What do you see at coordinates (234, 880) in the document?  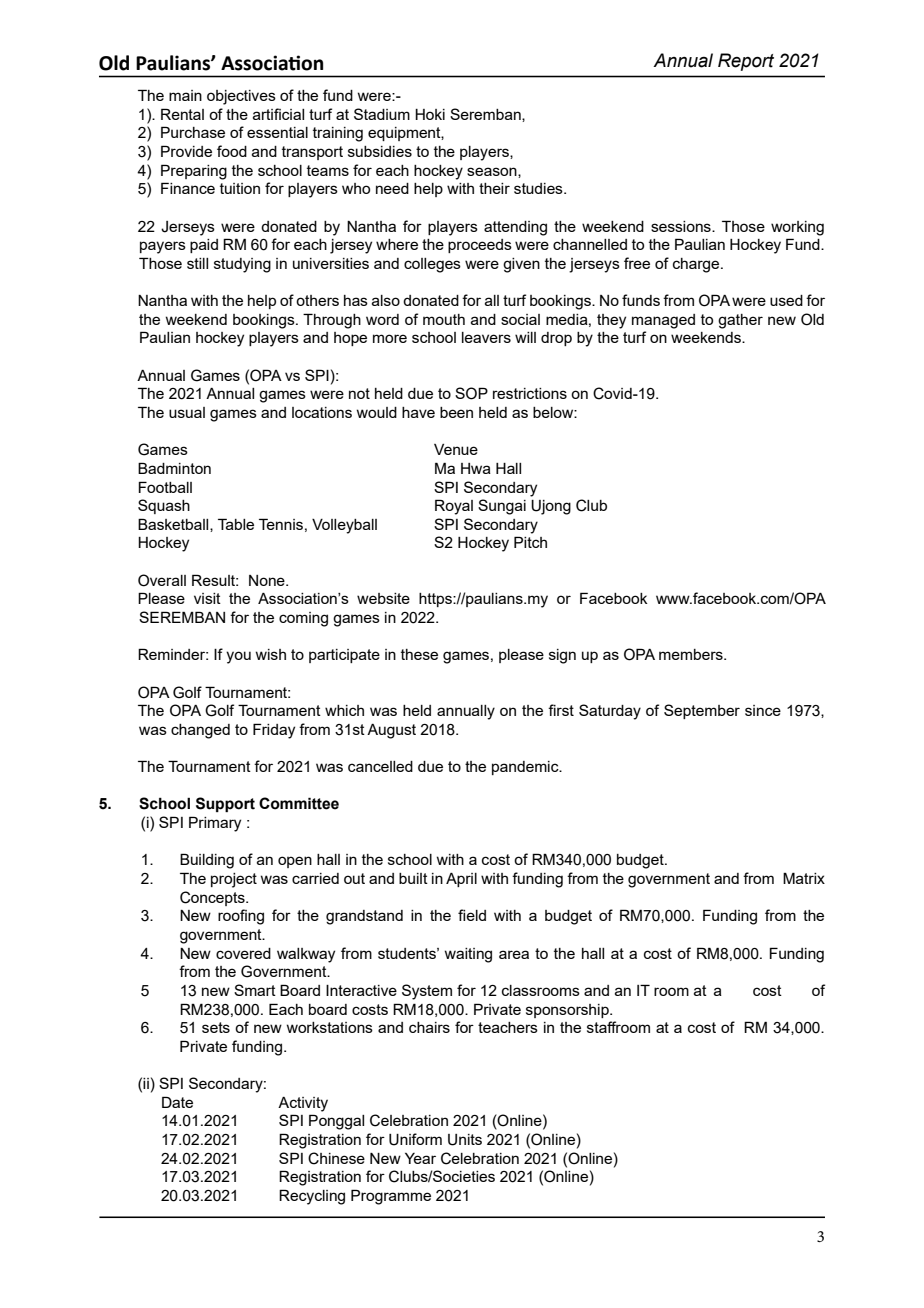 I see `project` at bounding box center [234, 880].
